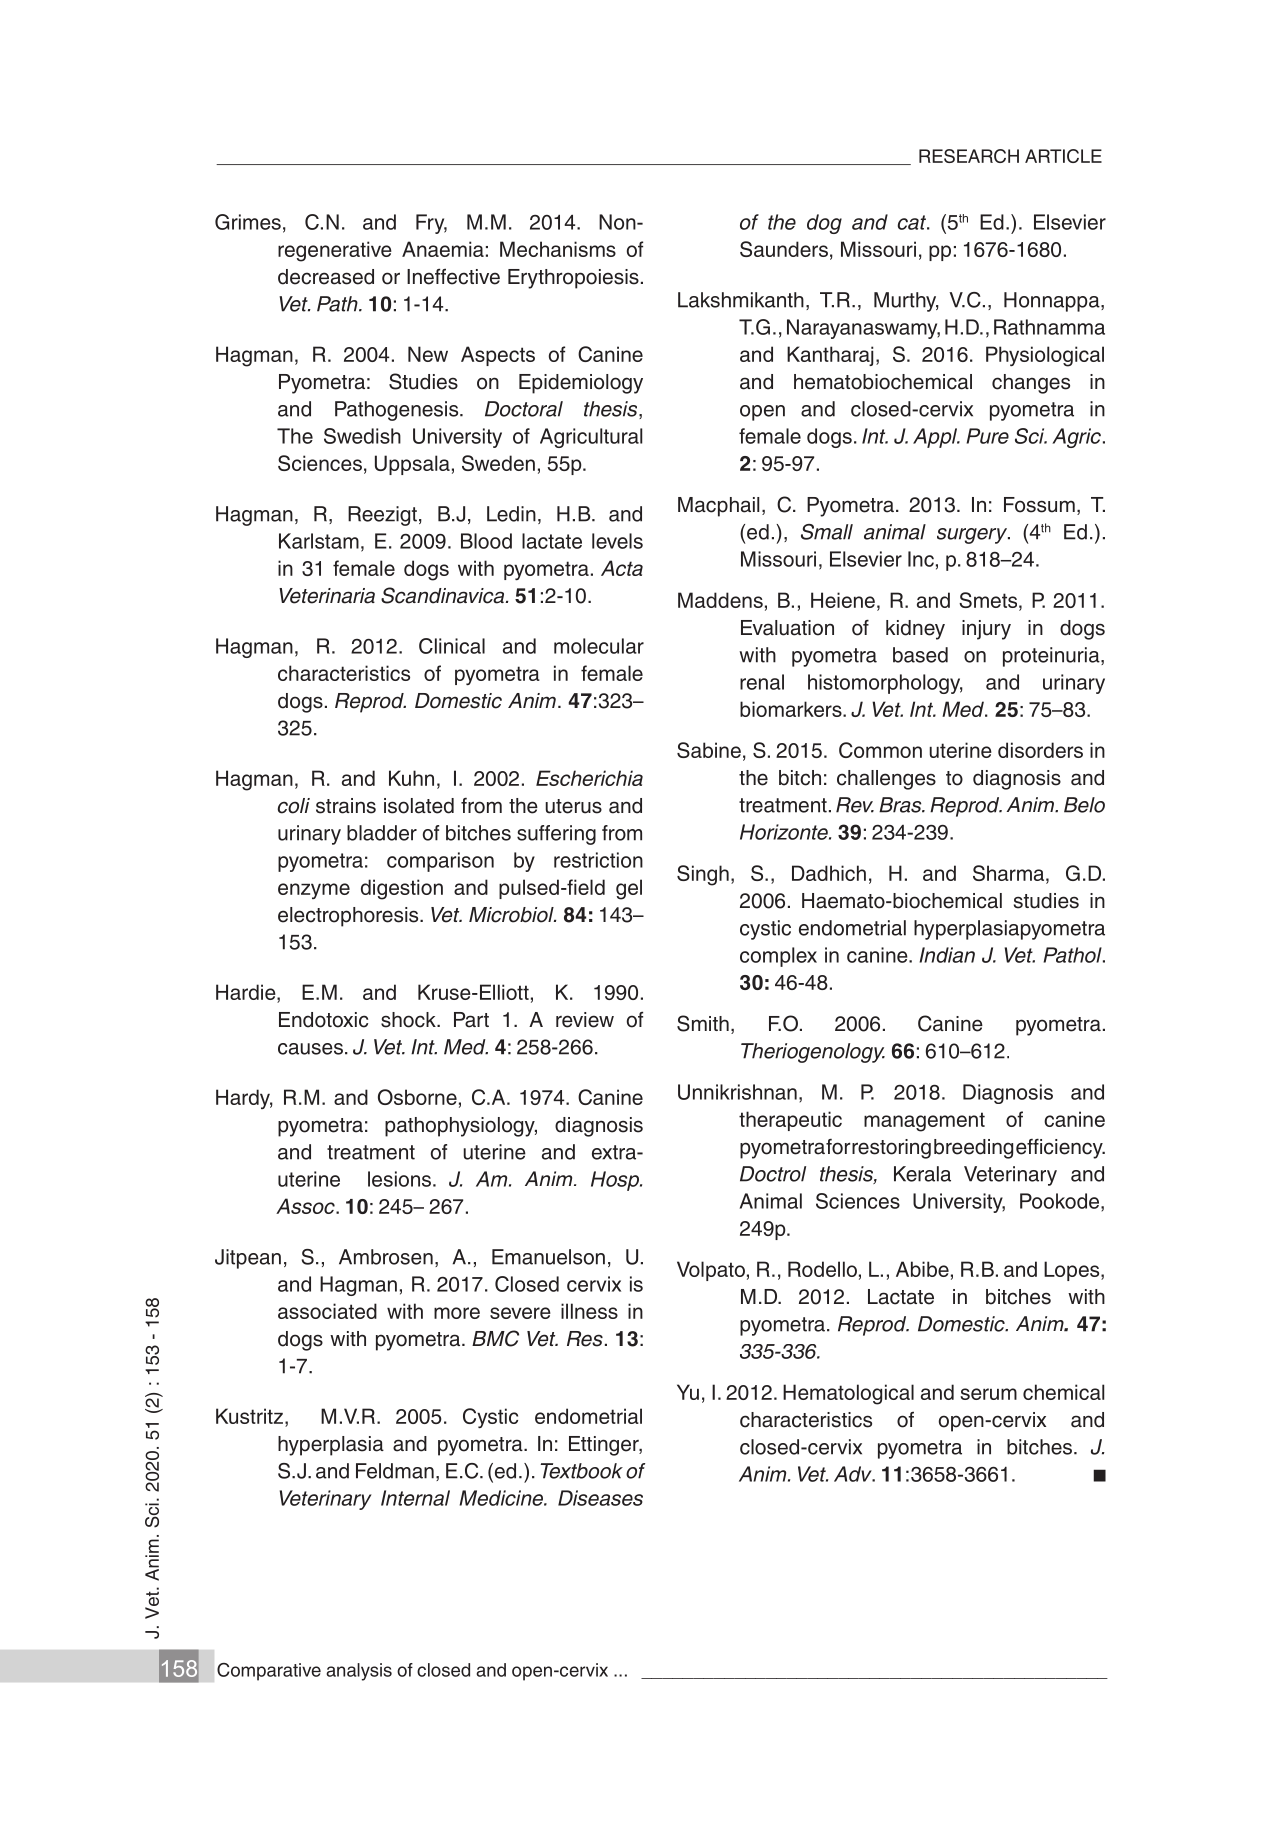 The height and width of the screenshot is (1848, 1287). Describe the element at coordinates (906, 302) in the screenshot. I see `Murthy` at that location.
